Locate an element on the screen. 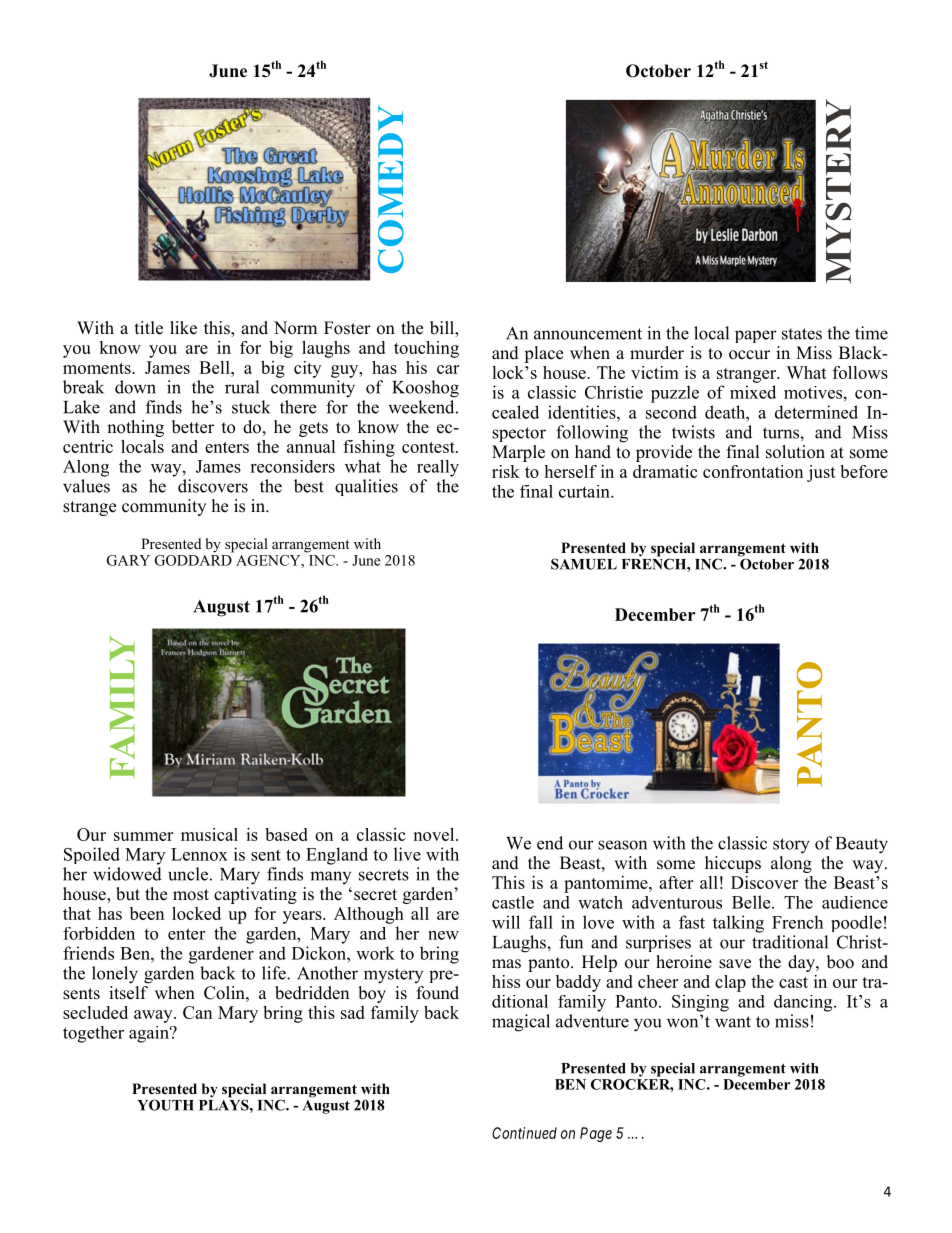 The width and height of the screenshot is (952, 1233). novel is located at coordinates (435, 834).
